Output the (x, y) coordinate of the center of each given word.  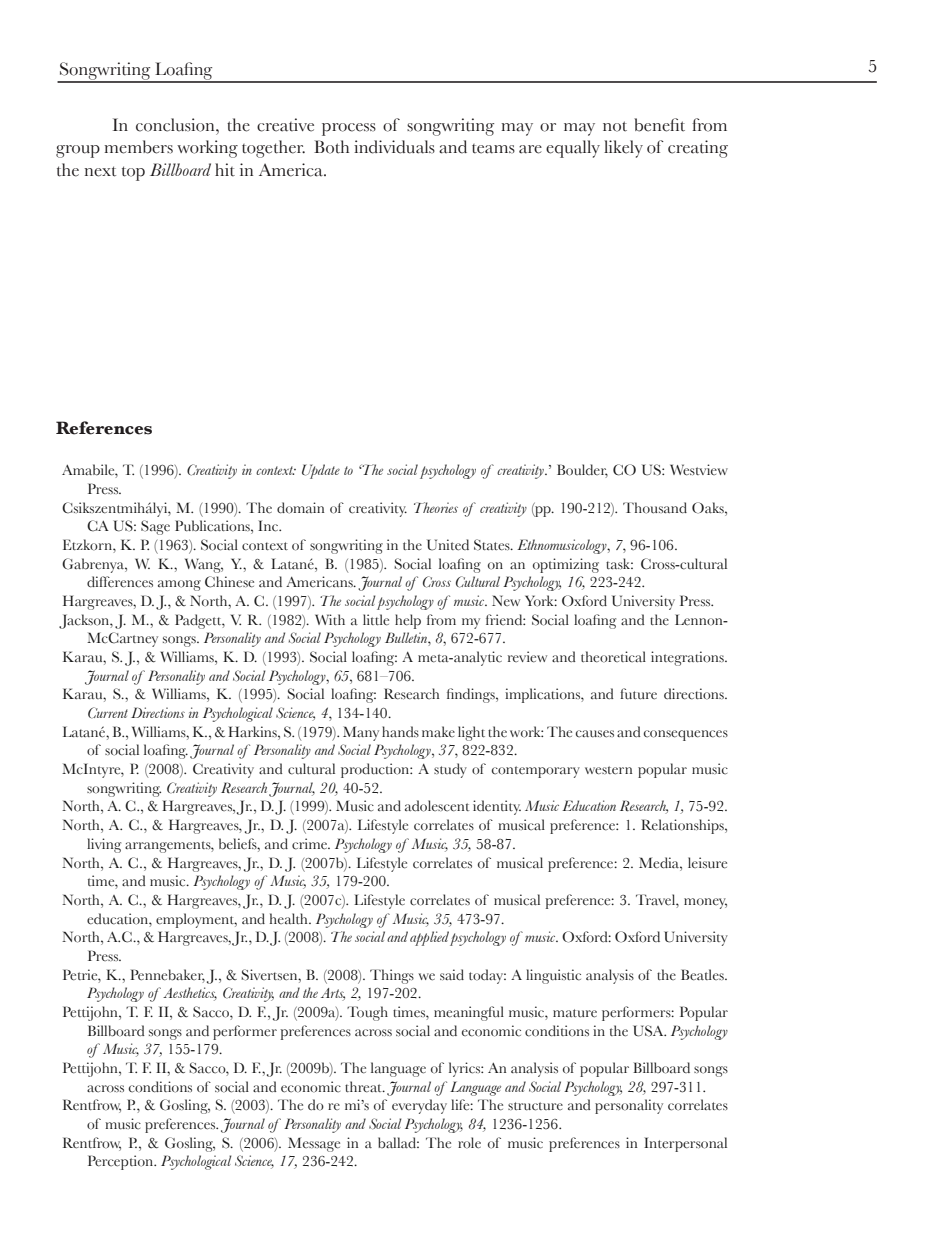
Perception (122, 1162)
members (138, 147)
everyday (419, 1106)
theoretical (613, 657)
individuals (394, 147)
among (179, 585)
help (408, 621)
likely (623, 149)
